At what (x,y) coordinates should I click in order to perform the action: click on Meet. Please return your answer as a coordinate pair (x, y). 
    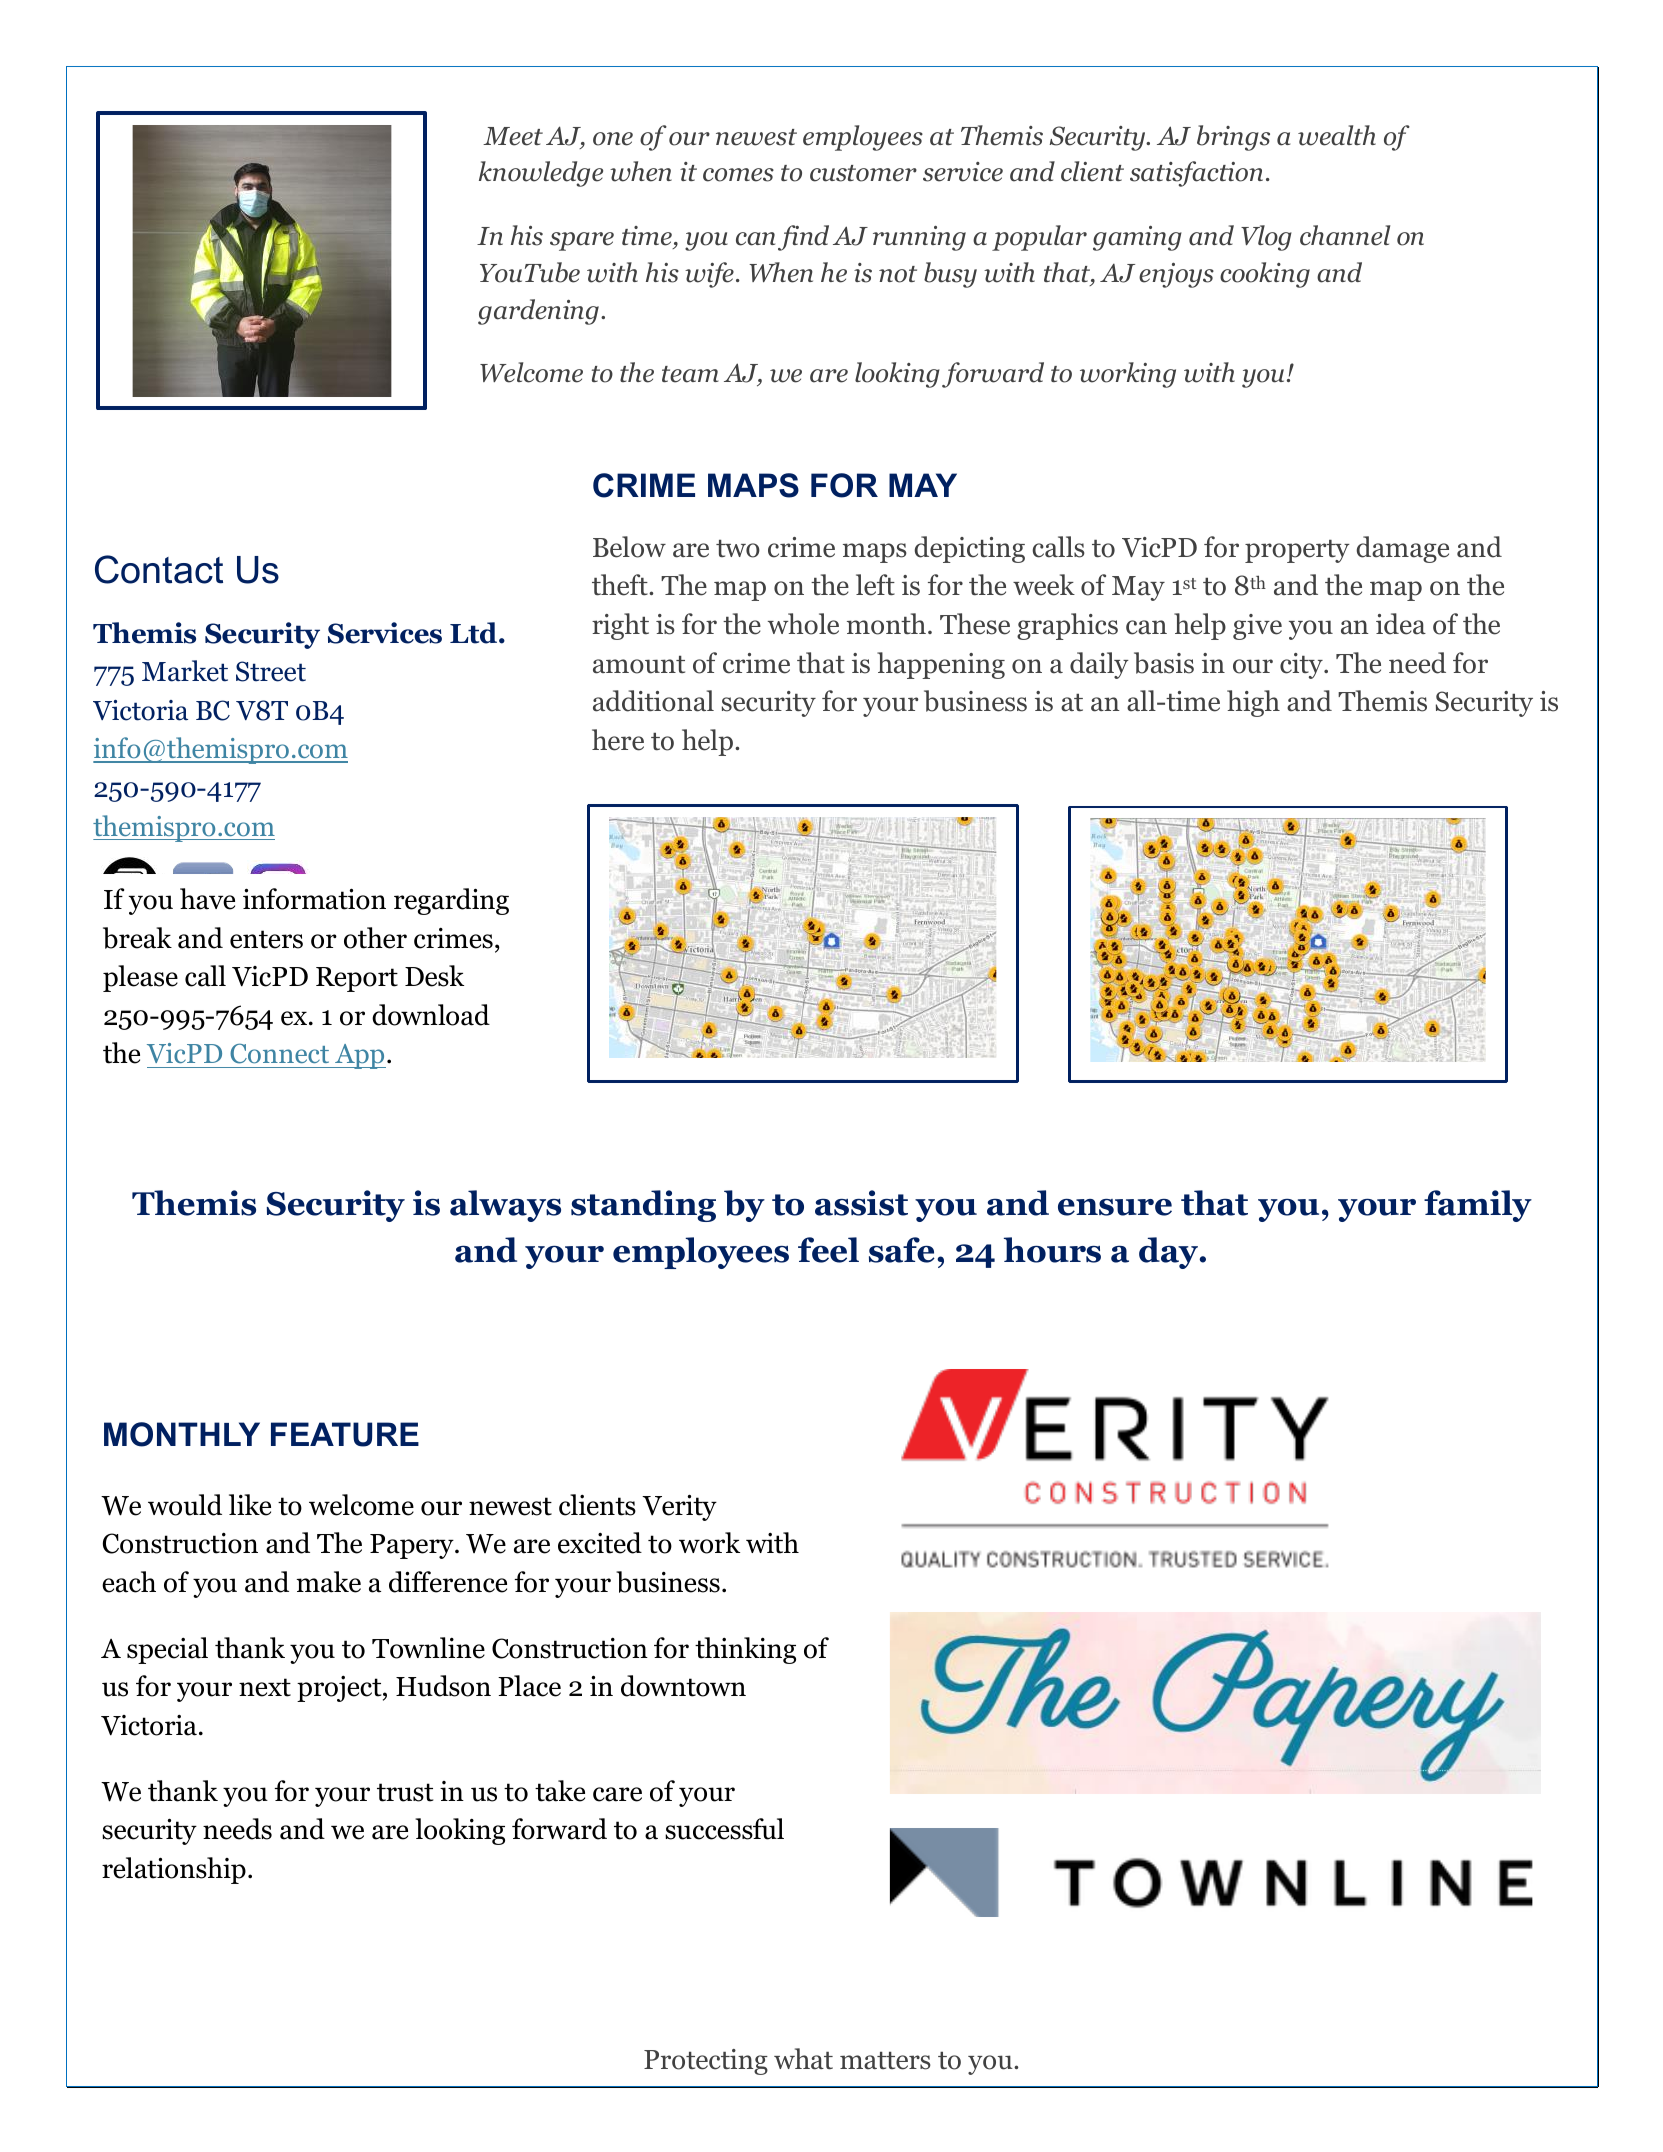
    Looking at the image, I should click on (513, 136).
